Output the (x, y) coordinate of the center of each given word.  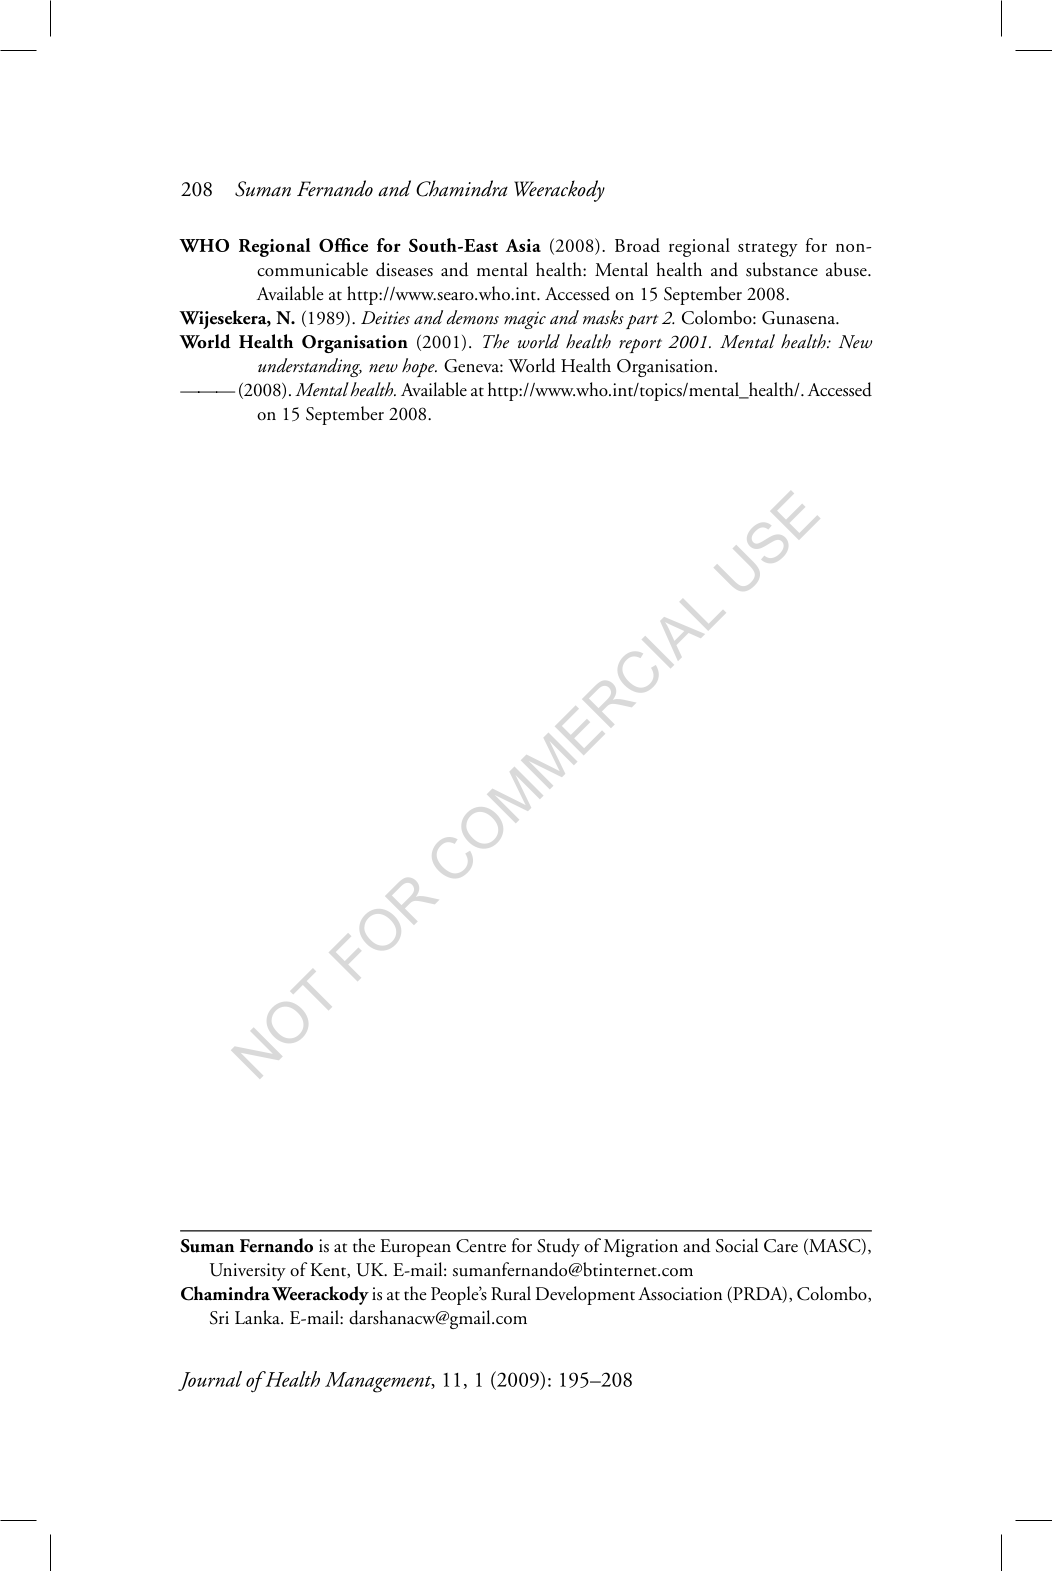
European (415, 1248)
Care (781, 1246)
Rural (511, 1293)
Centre (481, 1246)
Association (680, 1294)
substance (782, 269)
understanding (310, 367)
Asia (523, 245)
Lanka (258, 1317)
